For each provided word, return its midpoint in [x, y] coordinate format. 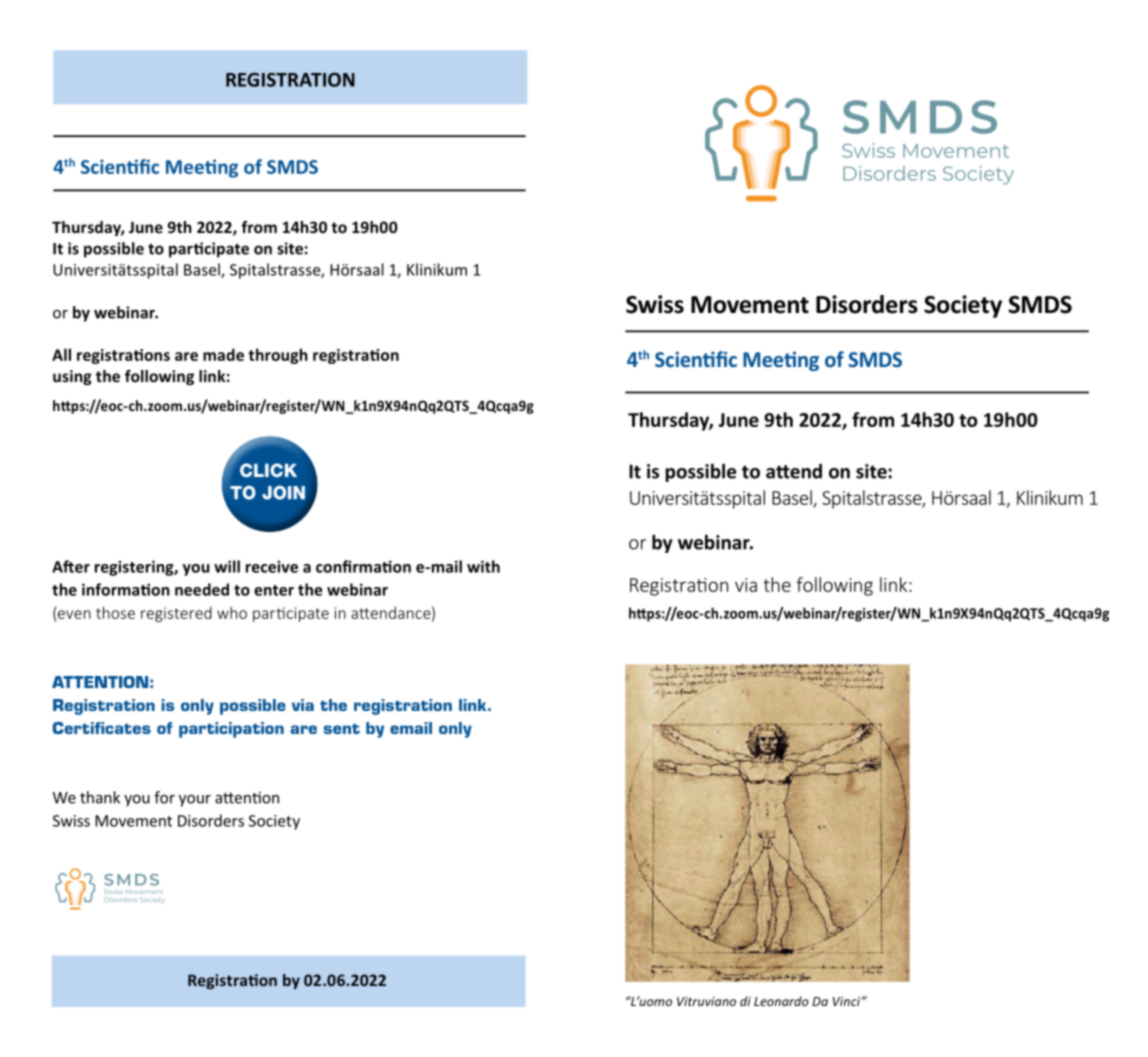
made [223, 354]
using [72, 377]
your [195, 801]
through [278, 356]
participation [231, 730]
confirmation [363, 566]
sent [342, 729]
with [483, 566]
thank [100, 797]
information [126, 589]
